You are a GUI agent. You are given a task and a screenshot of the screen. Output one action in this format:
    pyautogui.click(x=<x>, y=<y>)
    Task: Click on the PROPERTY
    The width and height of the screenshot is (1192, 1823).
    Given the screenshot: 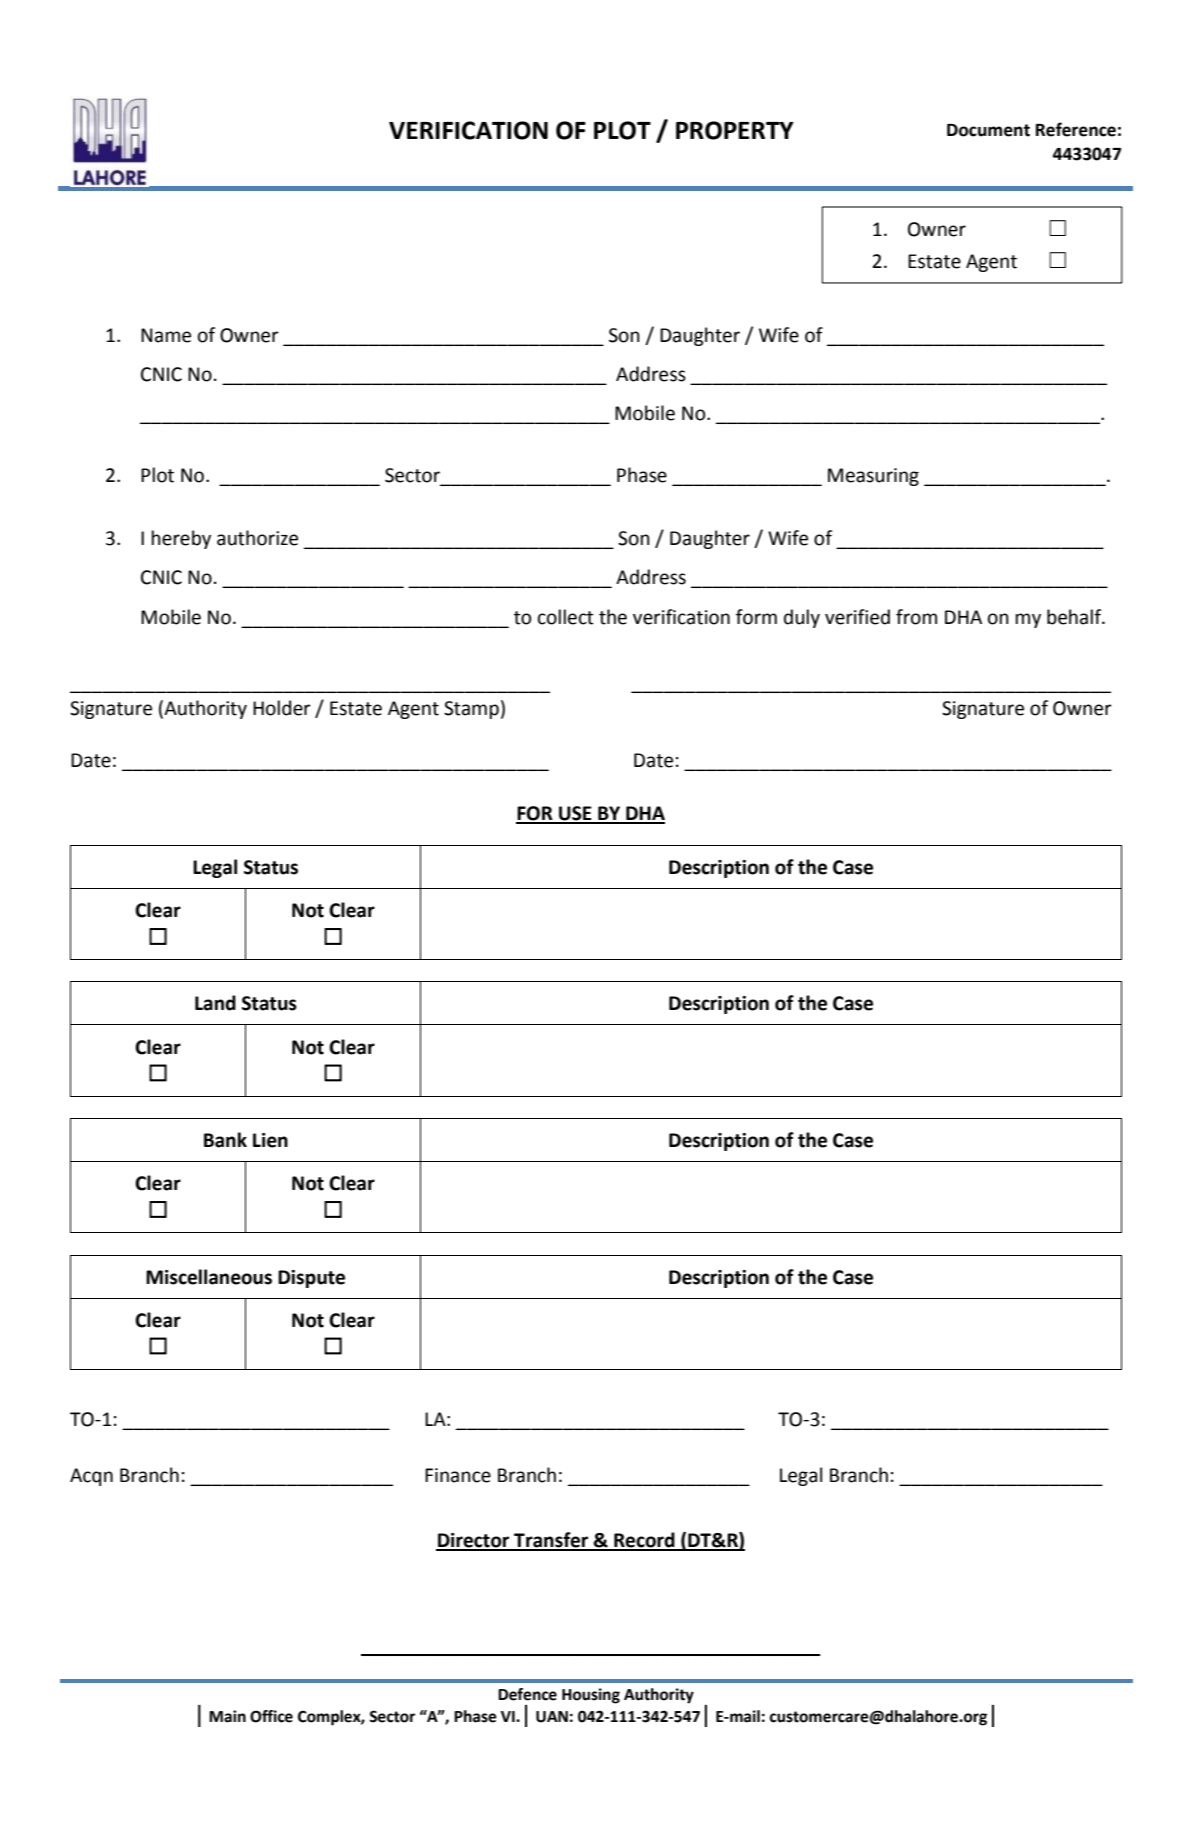 What is the action you would take?
    pyautogui.click(x=735, y=130)
